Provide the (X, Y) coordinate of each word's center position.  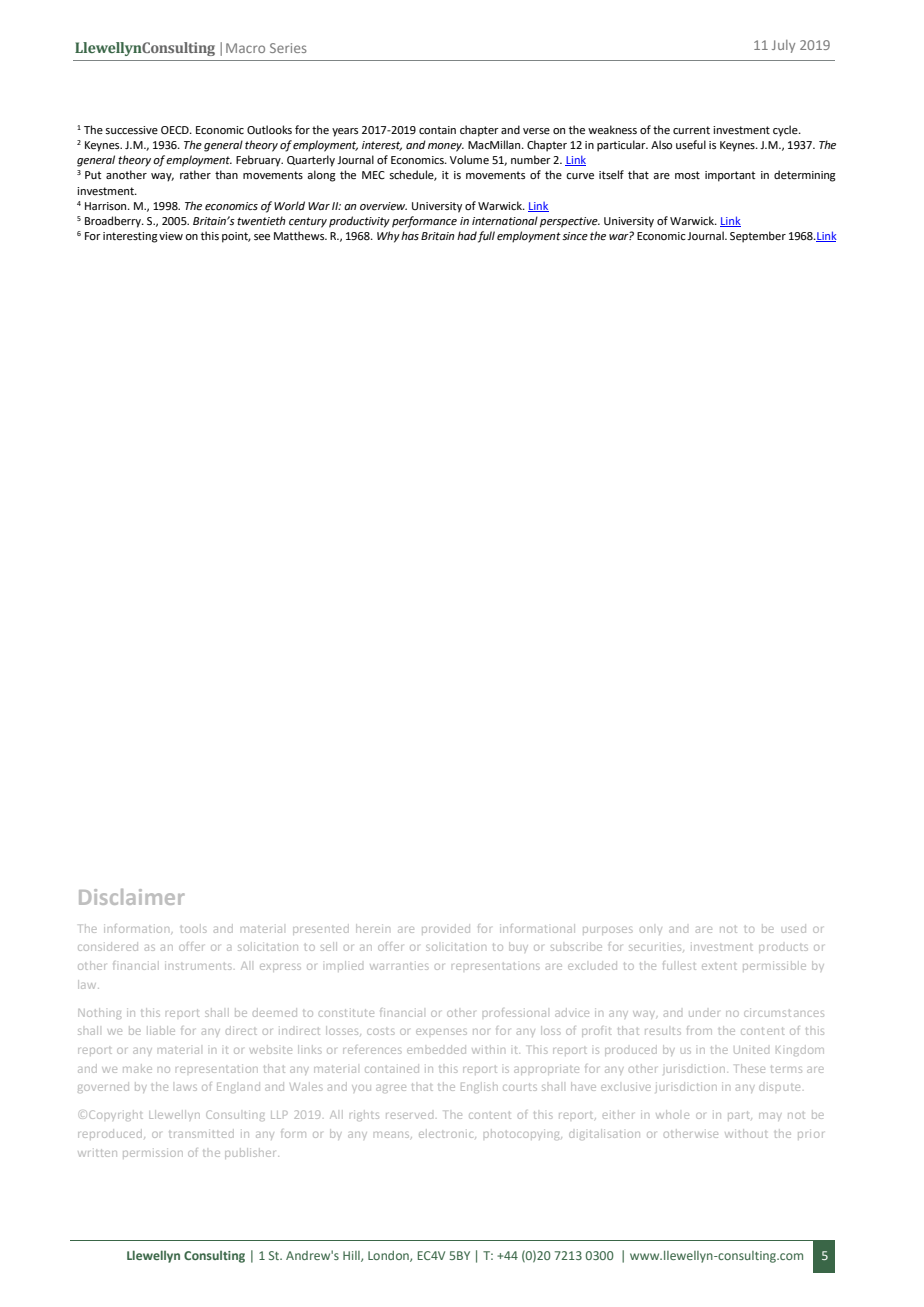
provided (446, 929)
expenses (441, 1032)
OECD (176, 130)
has (410, 235)
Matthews (300, 236)
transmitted (201, 1133)
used (794, 928)
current (691, 130)
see (262, 237)
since (575, 236)
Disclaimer (132, 897)
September (758, 237)
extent (719, 966)
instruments (198, 966)
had (467, 235)
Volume (469, 160)
